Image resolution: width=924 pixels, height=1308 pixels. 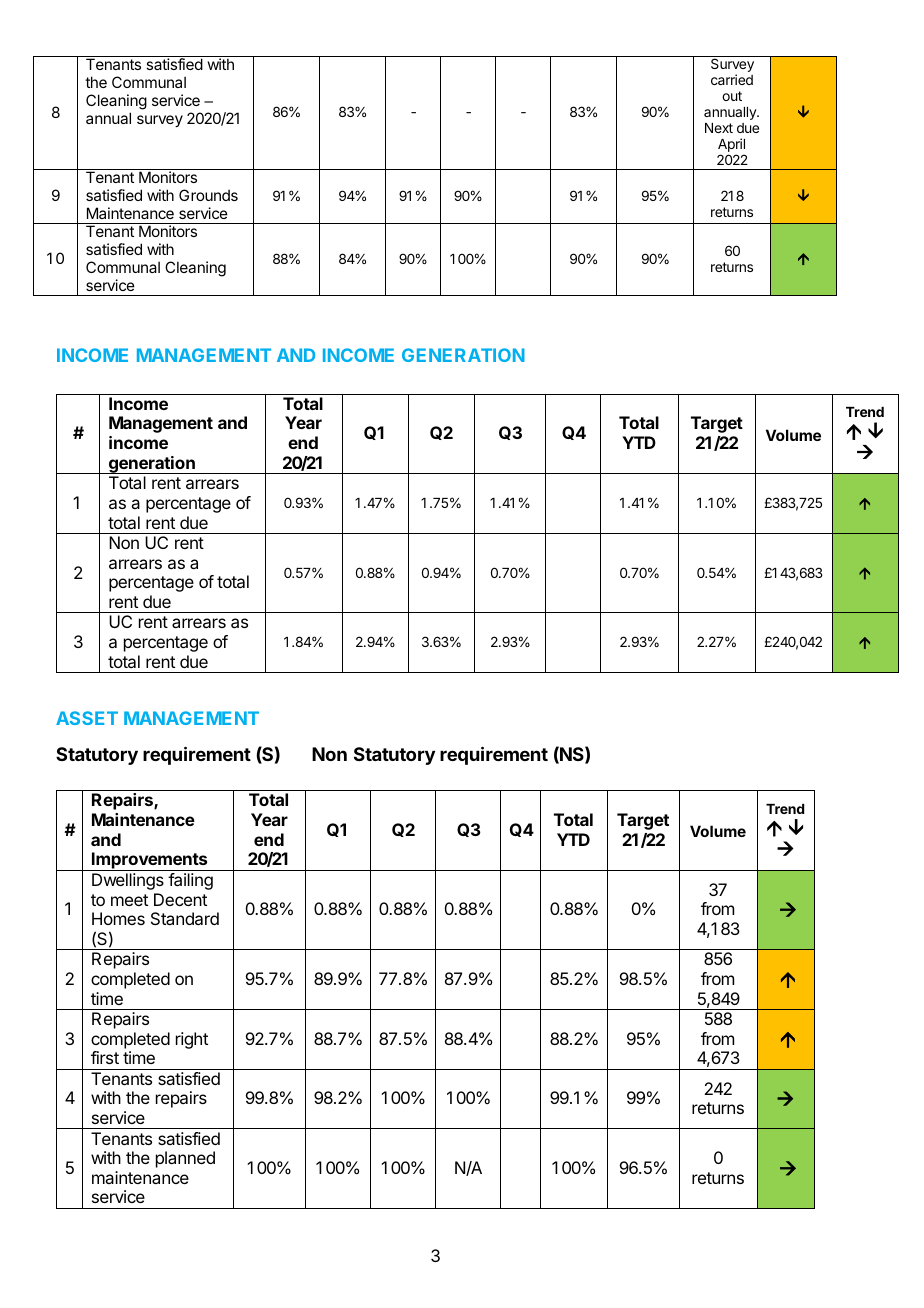 What do you see at coordinates (719, 128) in the screenshot?
I see `Next` at bounding box center [719, 128].
